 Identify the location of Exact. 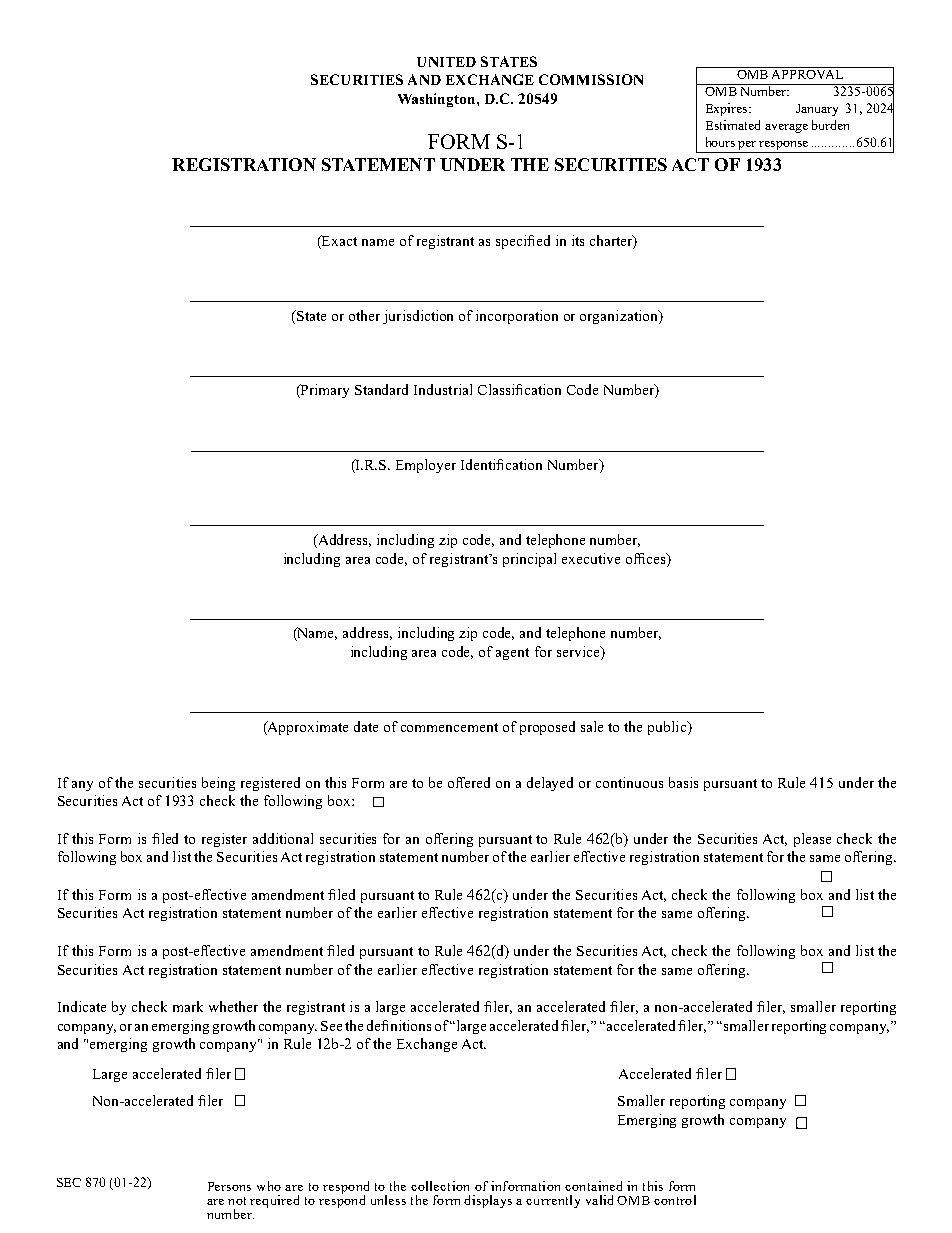
(338, 242).
